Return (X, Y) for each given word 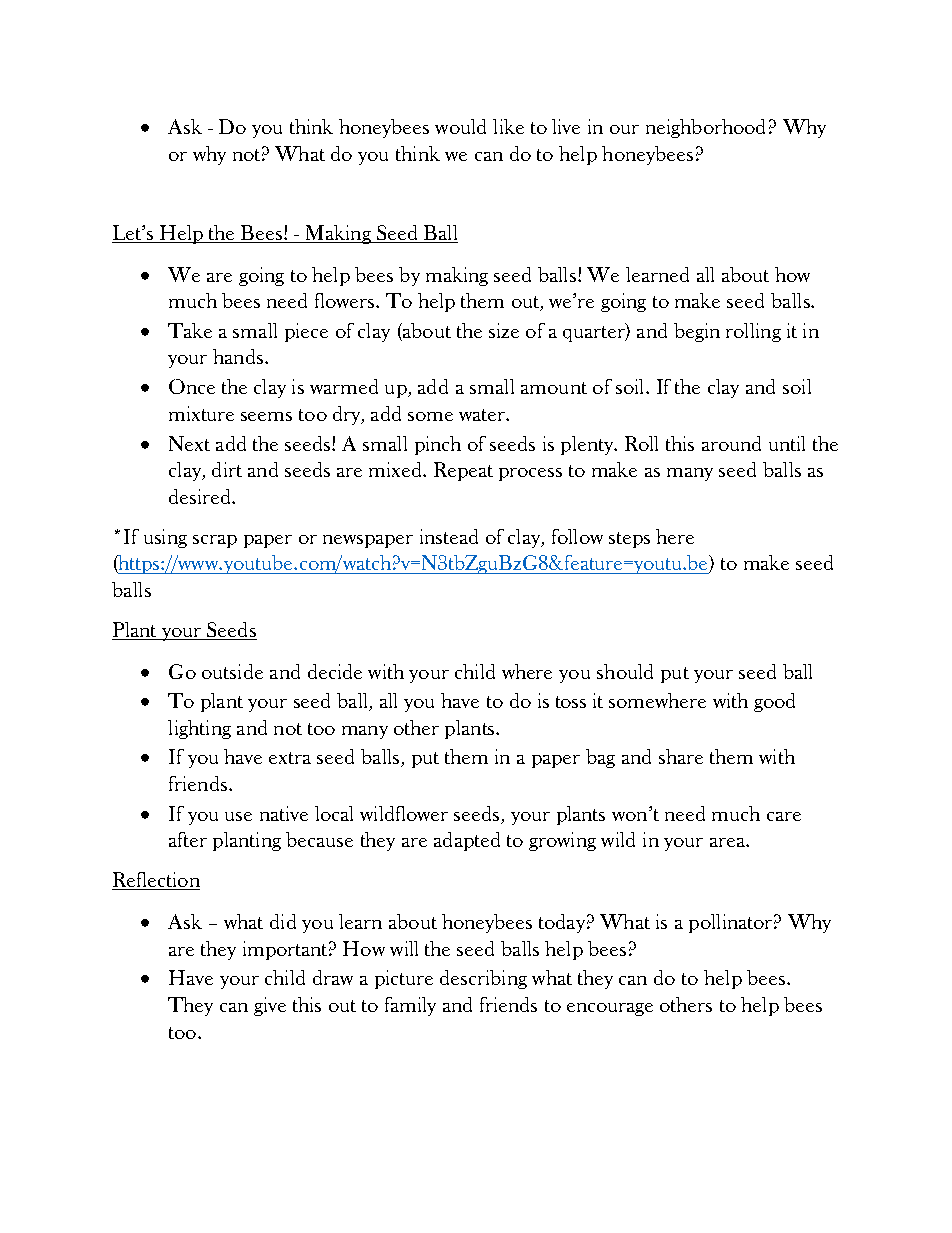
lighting (199, 729)
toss (571, 702)
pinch (438, 445)
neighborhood (705, 128)
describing (483, 979)
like (508, 126)
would (460, 126)
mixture (201, 413)
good (774, 702)
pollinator (730, 923)
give (270, 1006)
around (731, 443)
